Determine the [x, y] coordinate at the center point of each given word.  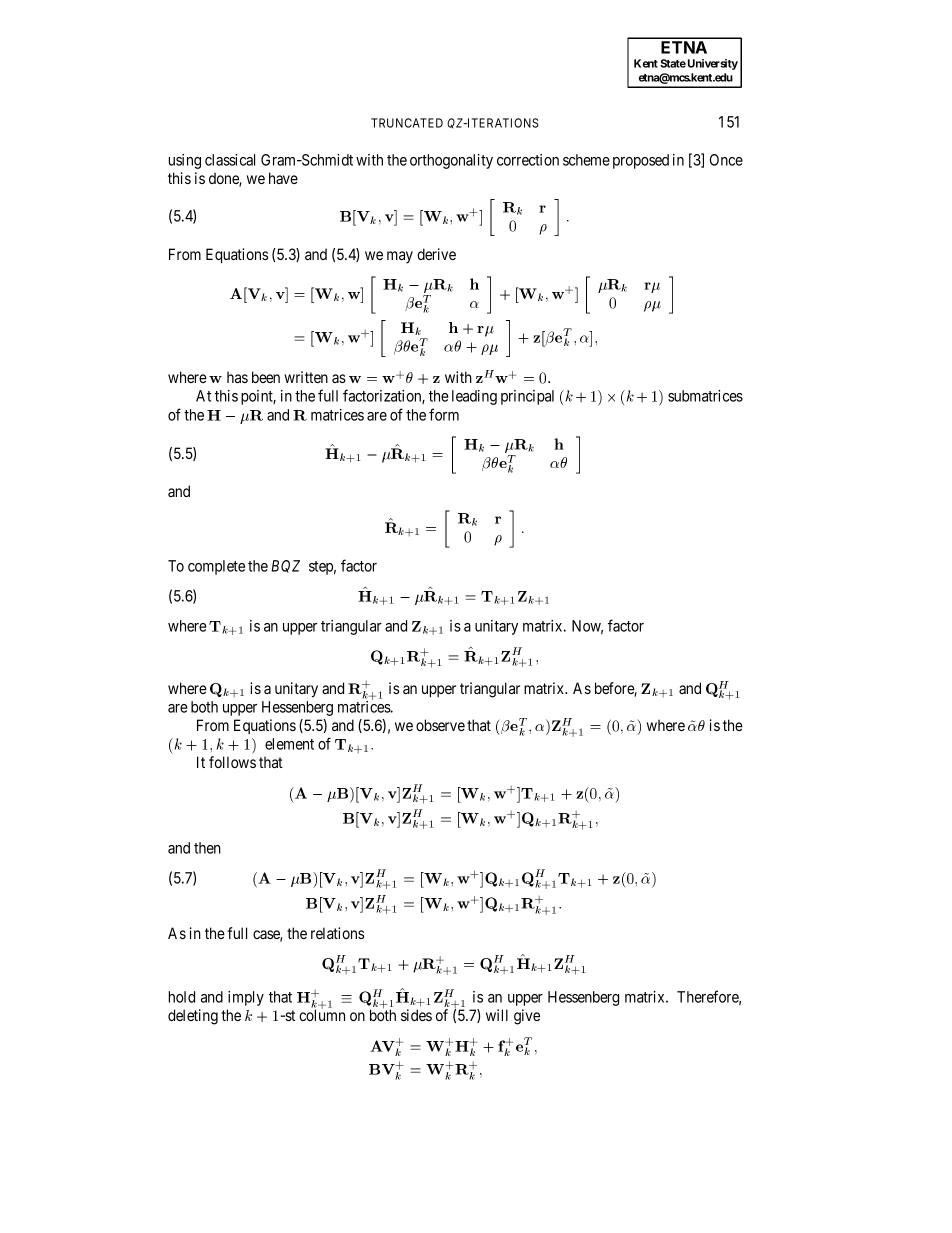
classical [230, 160]
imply [246, 998]
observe [440, 725]
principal [527, 397]
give [527, 1017]
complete [216, 567]
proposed [641, 161]
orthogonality [451, 161]
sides [416, 1015]
